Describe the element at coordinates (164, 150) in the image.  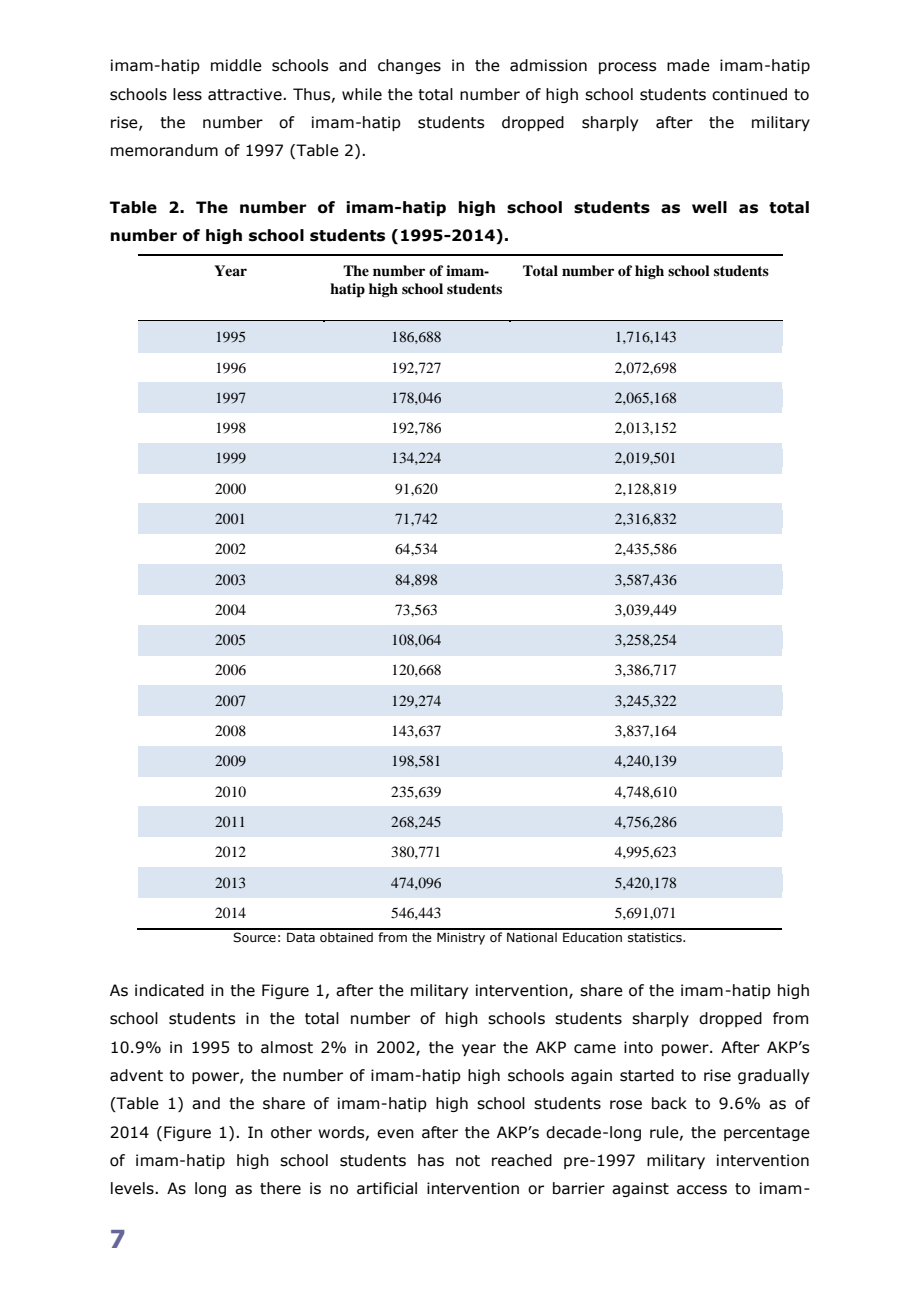
I see `memorandum` at that location.
